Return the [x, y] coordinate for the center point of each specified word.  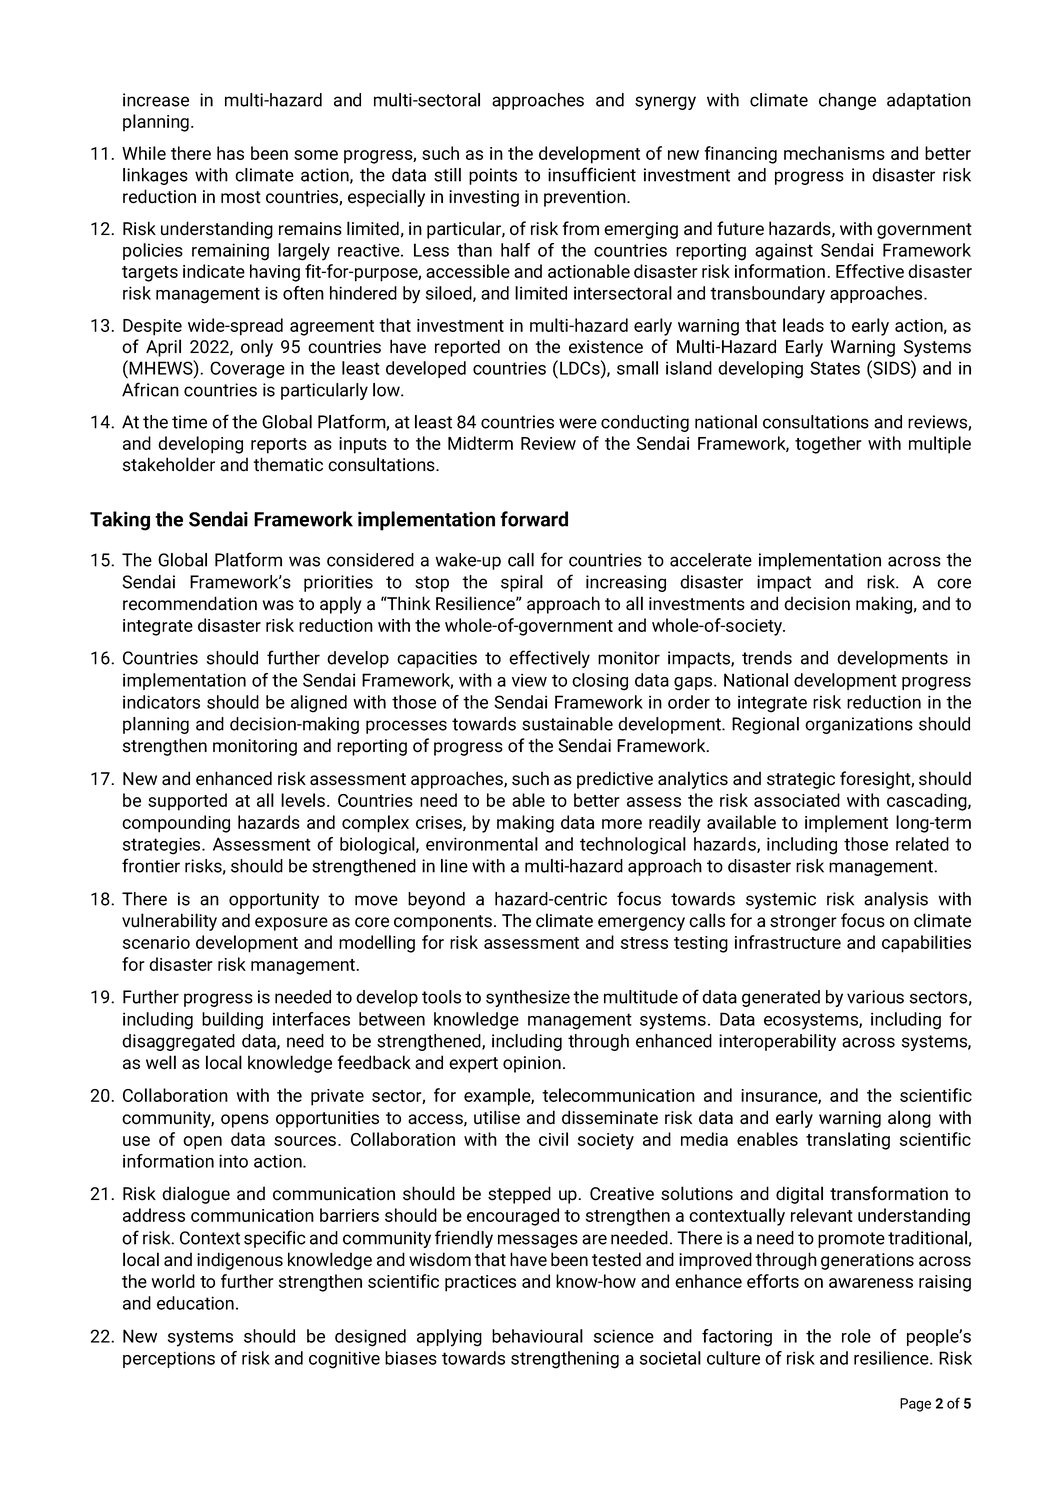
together [828, 445]
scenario [156, 942]
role [856, 1336]
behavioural [537, 1336]
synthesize [528, 998]
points [493, 176]
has [230, 153]
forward [534, 519]
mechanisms [834, 153]
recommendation [190, 603]
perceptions [169, 1359]
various [875, 997]
